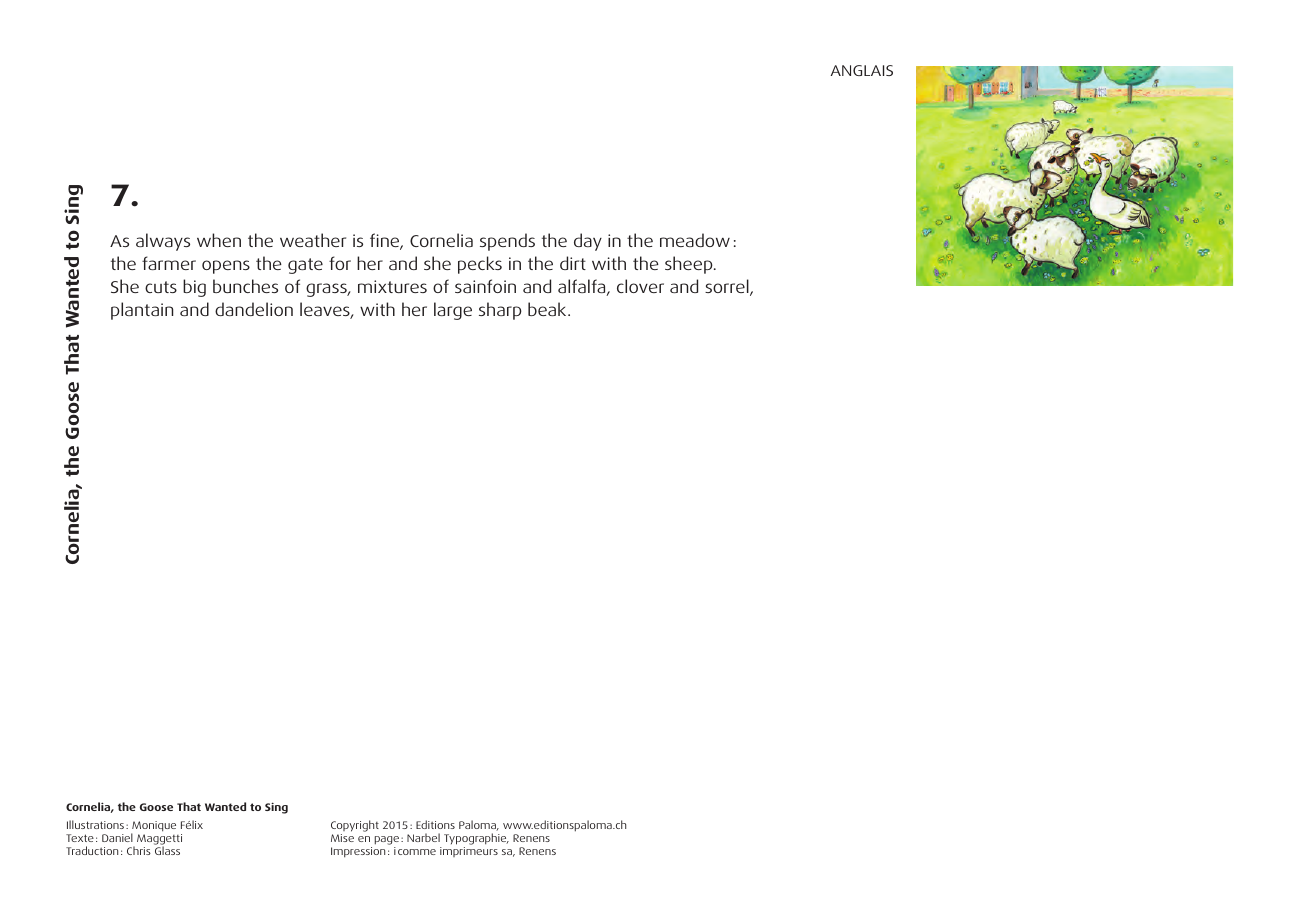  Describe the element at coordinates (862, 70) in the image. I see `ANGLAIS` at that location.
